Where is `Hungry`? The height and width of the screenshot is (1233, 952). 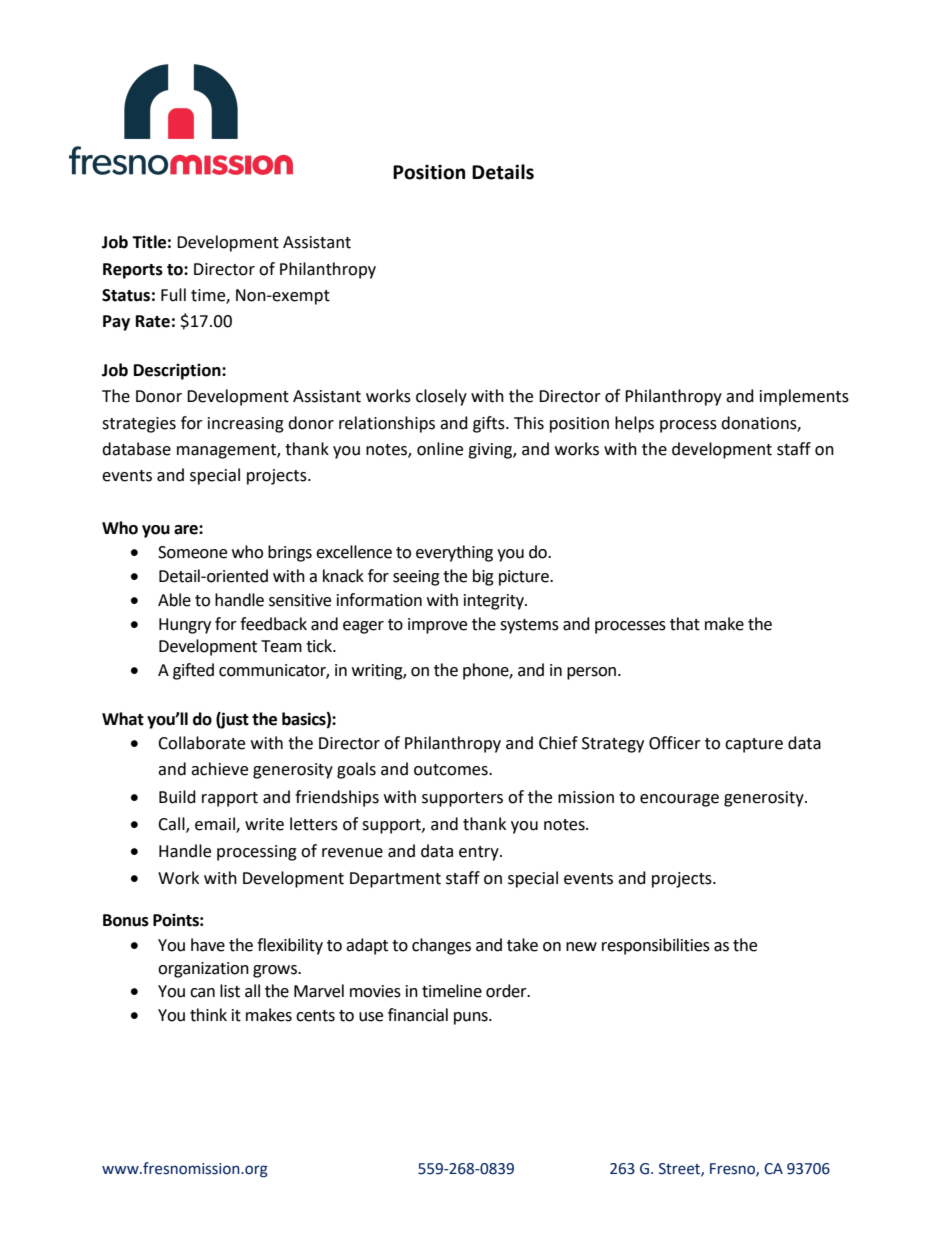 Hungry is located at coordinates (185, 626).
